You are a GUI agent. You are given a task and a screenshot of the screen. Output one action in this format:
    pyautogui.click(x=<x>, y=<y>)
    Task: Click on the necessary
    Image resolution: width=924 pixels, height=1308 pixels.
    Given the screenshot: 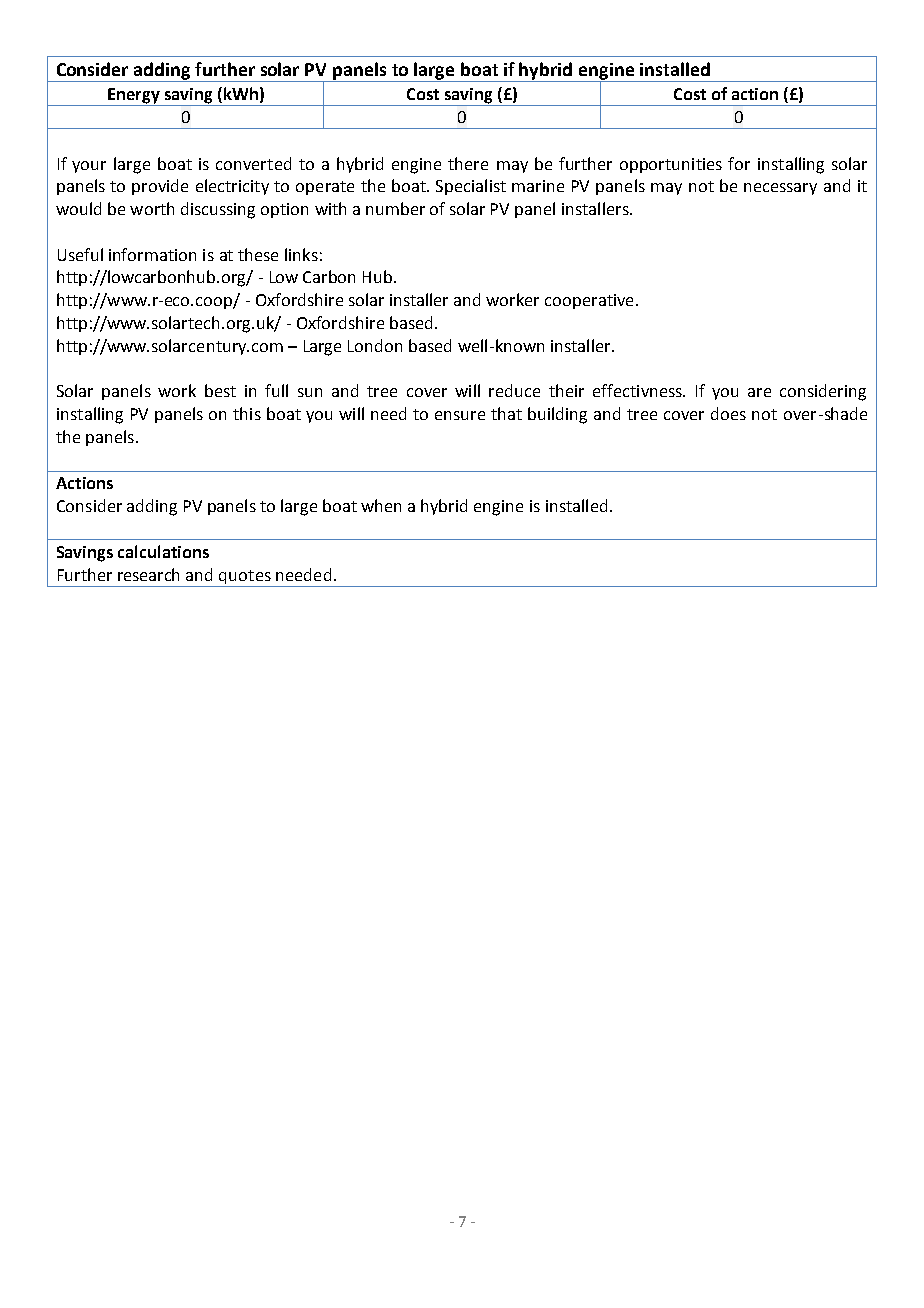 What is the action you would take?
    pyautogui.click(x=780, y=189)
